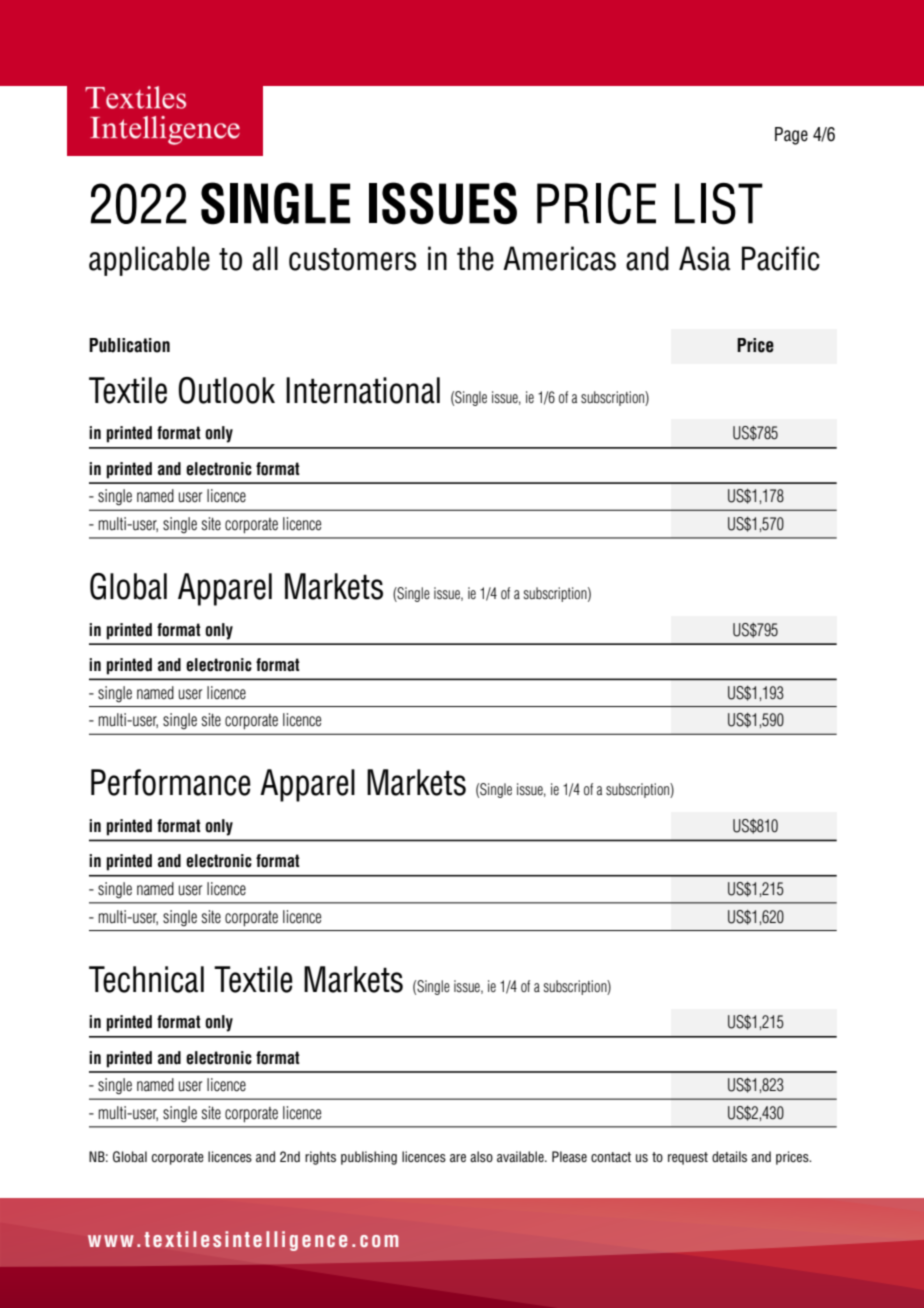 This screenshot has width=924, height=1308. Describe the element at coordinates (320, 1158) in the screenshot. I see `rights` at that location.
